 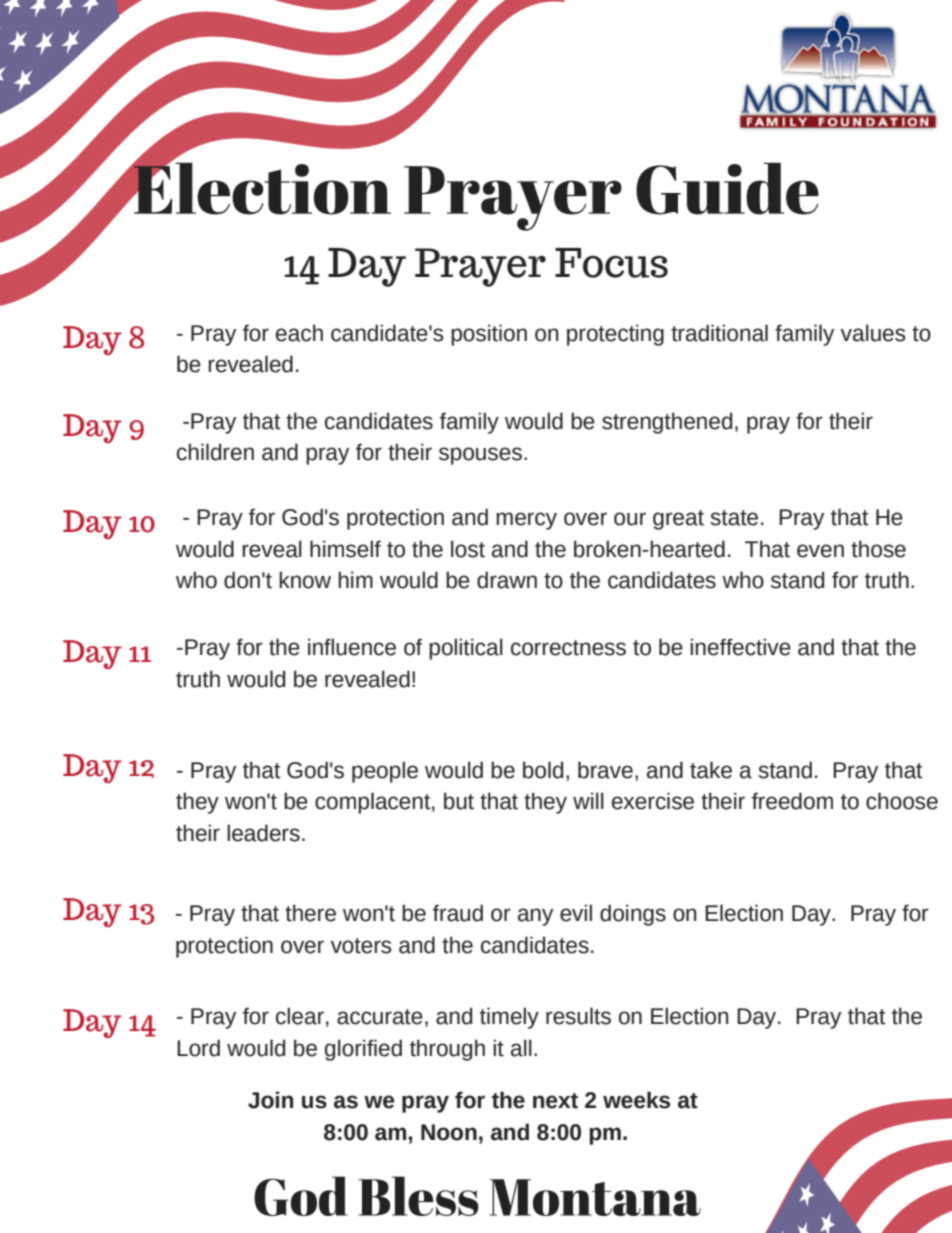 What do you see at coordinates (310, 913) in the page?
I see `there` at bounding box center [310, 913].
